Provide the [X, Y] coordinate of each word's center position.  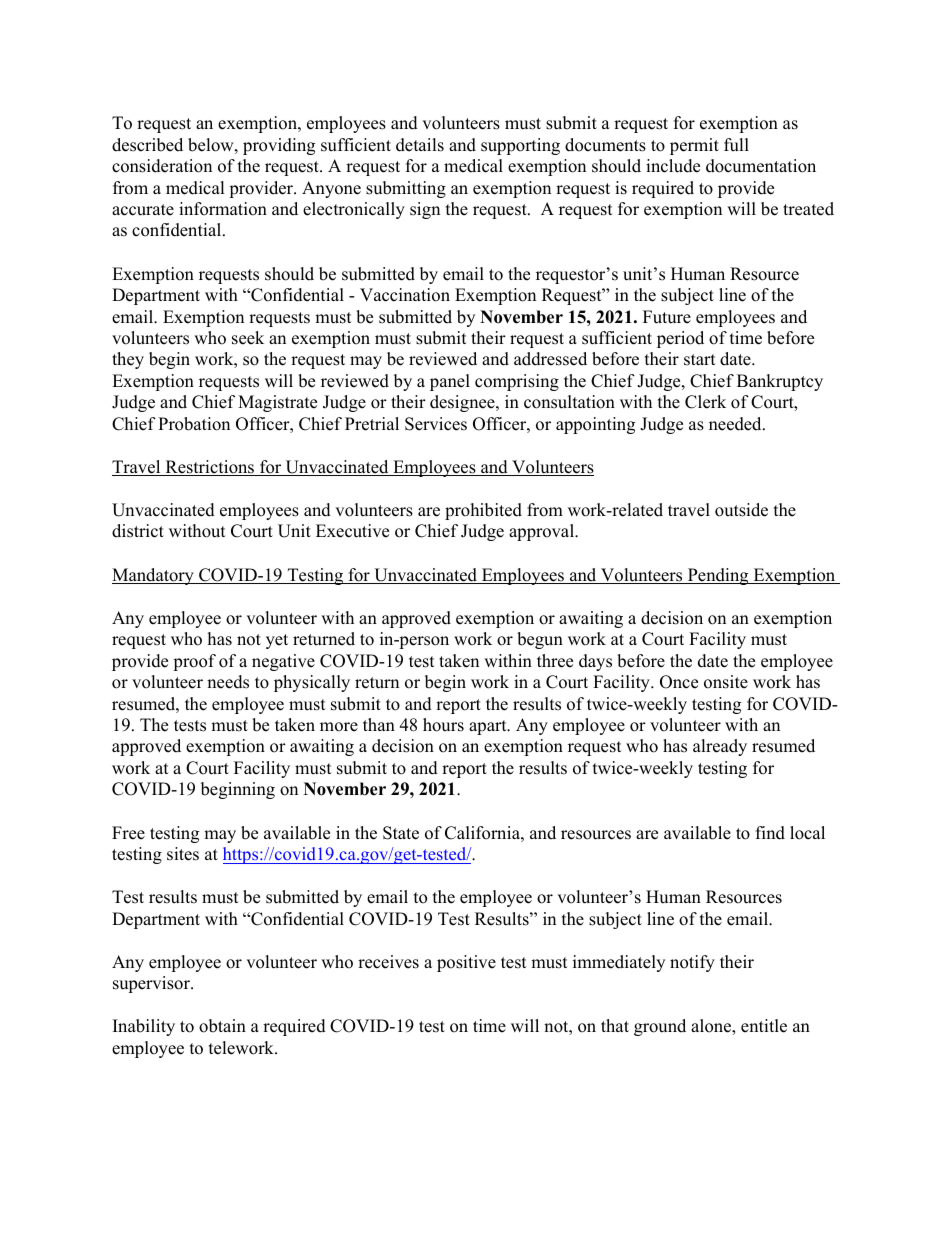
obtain [222, 1026]
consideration [162, 166]
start [700, 360]
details [420, 145]
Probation [194, 424]
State [401, 833]
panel [450, 382]
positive [466, 963]
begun [540, 640]
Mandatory [154, 576]
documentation [761, 166]
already [720, 747]
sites [183, 854]
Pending [718, 576]
